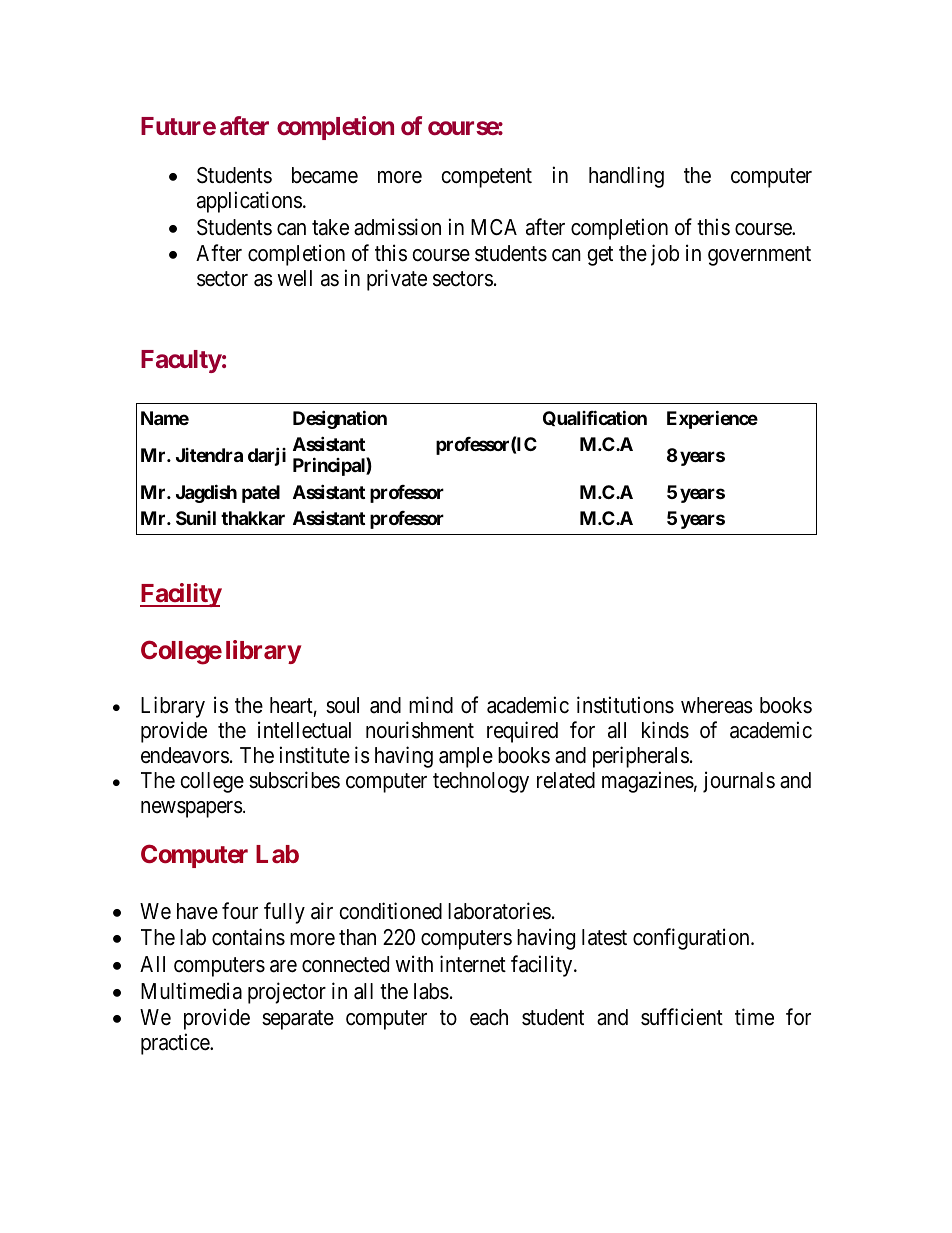 The width and height of the screenshot is (952, 1233). I want to click on whereas, so click(717, 705).
